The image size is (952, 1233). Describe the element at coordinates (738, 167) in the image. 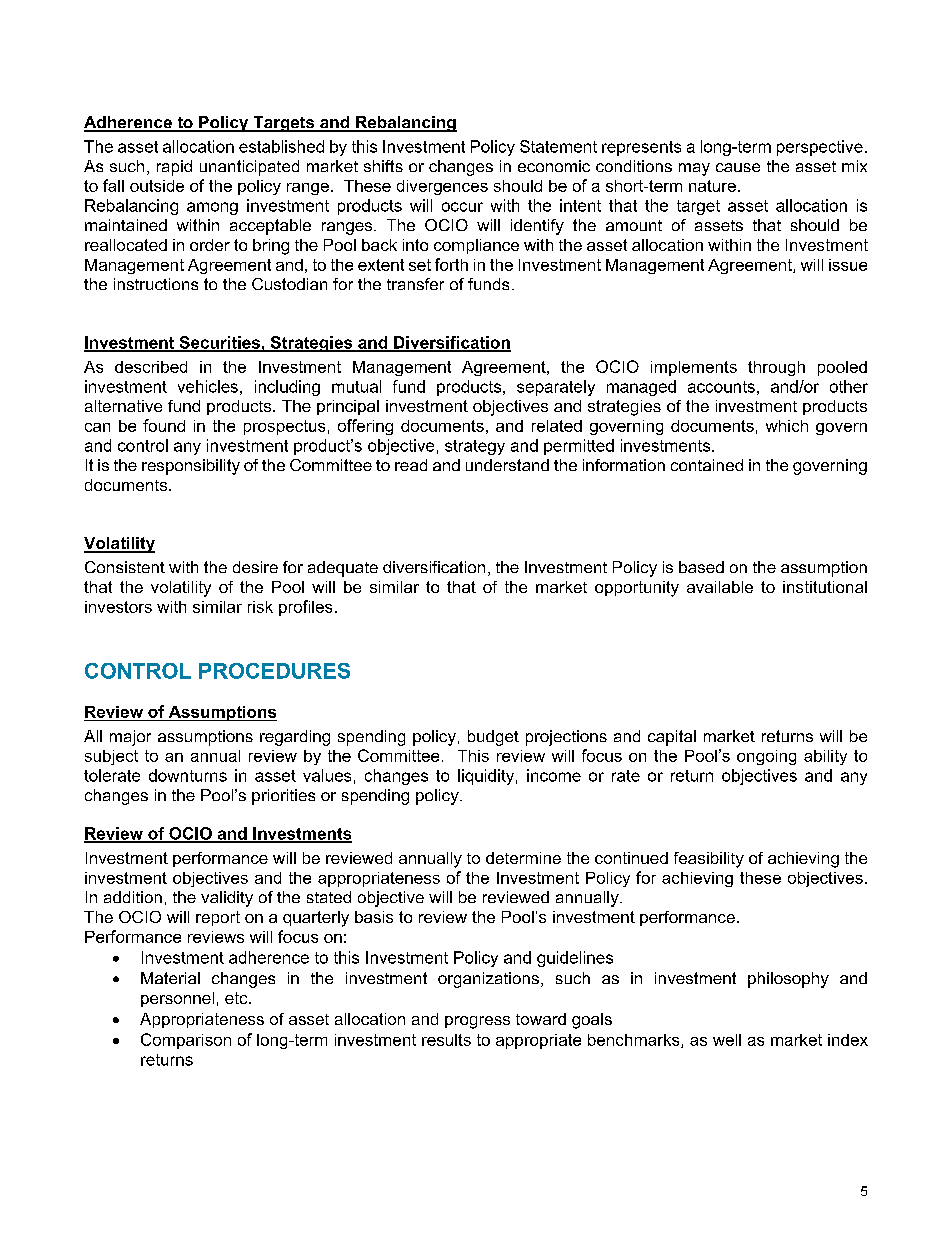

I see `cause` at that location.
